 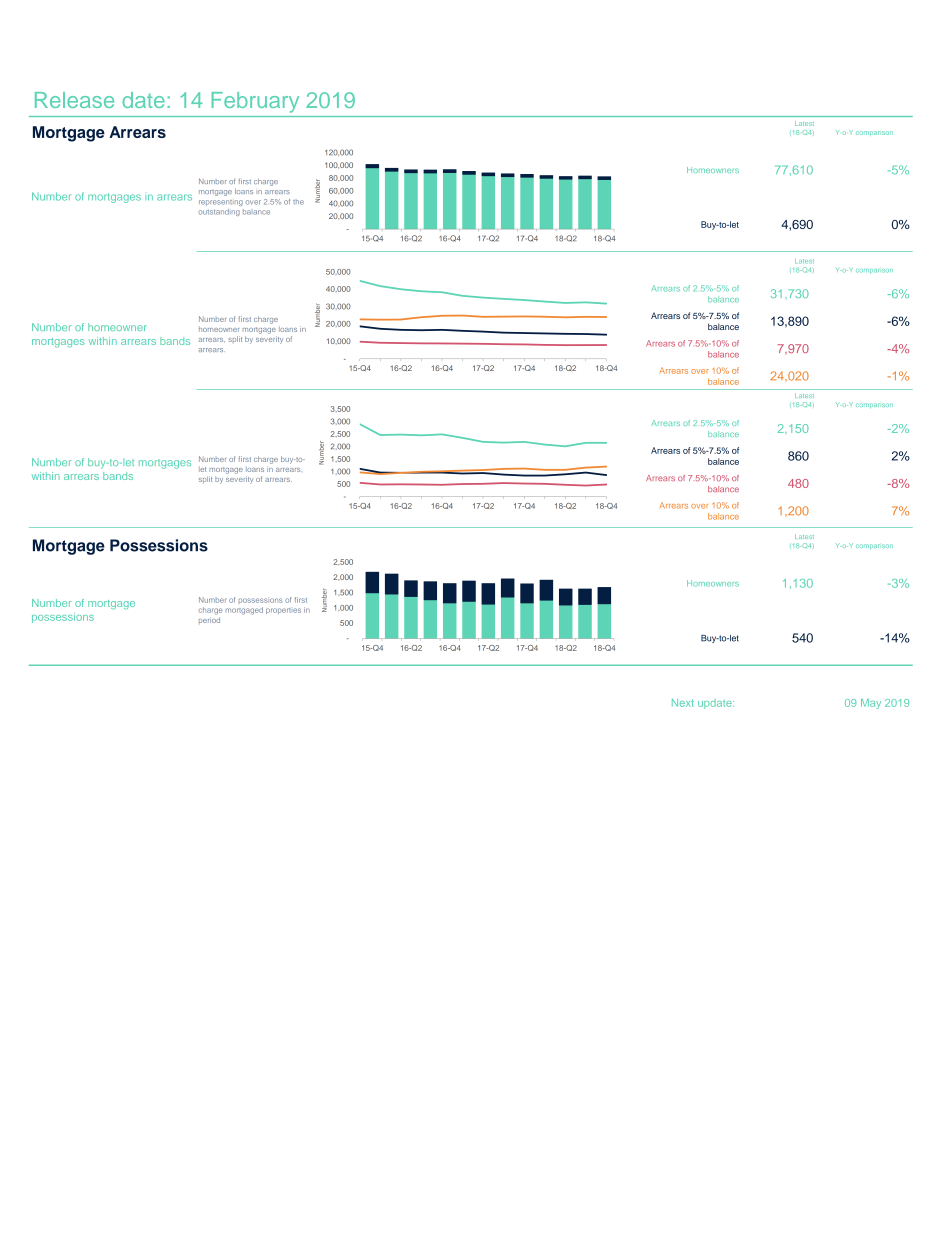 What do you see at coordinates (221, 203) in the screenshot?
I see `representing` at bounding box center [221, 203].
